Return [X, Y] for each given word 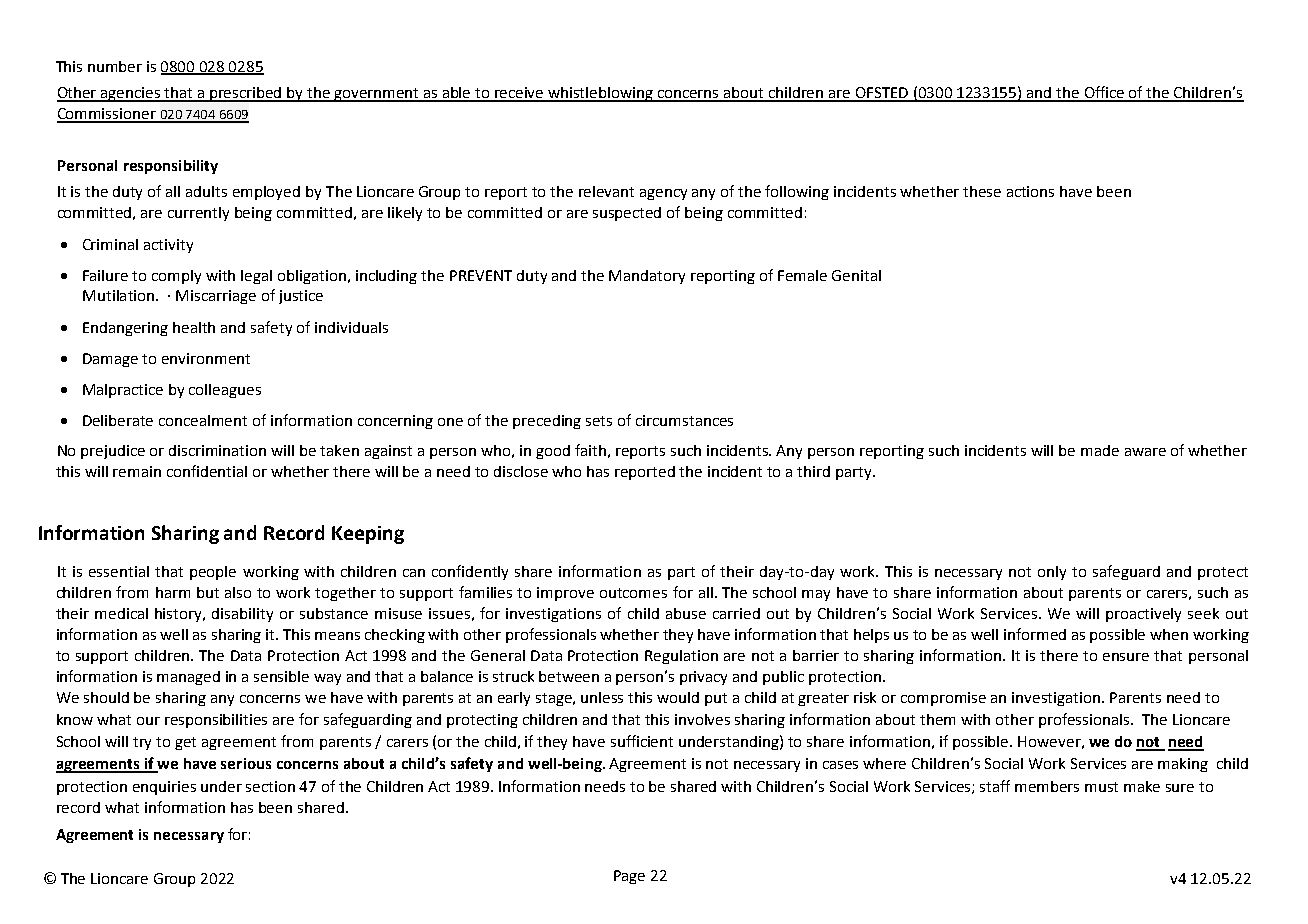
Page [629, 877]
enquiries [164, 788]
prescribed [246, 94]
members [1047, 786]
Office [1104, 93]
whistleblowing [601, 94]
